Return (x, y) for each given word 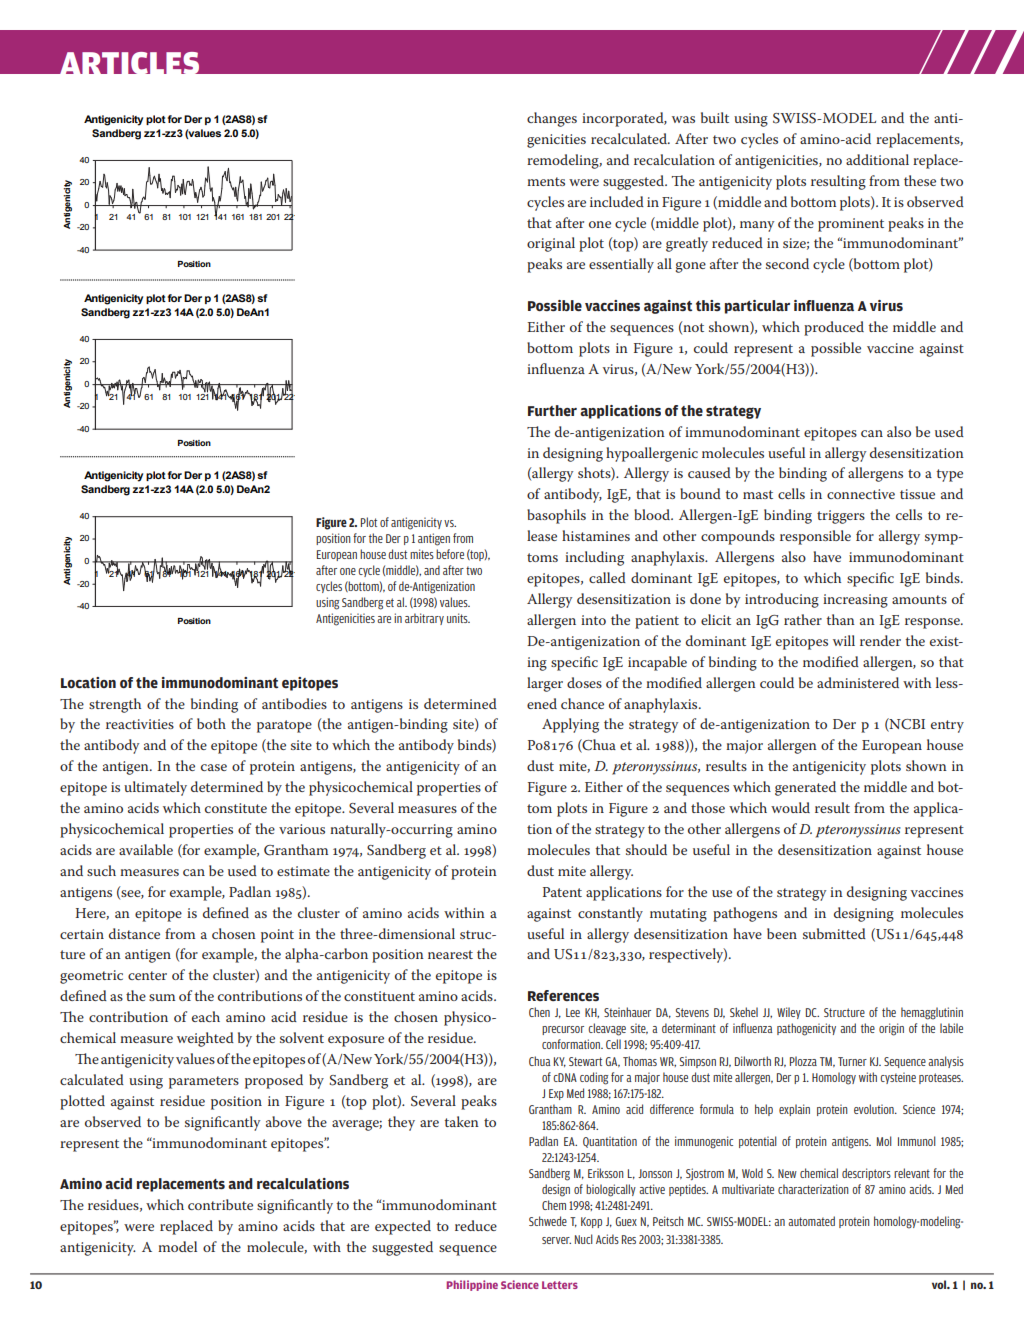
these (920, 180)
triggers (841, 517)
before (450, 554)
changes (552, 119)
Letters (560, 1285)
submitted (834, 933)
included (617, 201)
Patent (562, 892)
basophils (556, 516)
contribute (220, 1204)
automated (811, 1221)
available (146, 849)
